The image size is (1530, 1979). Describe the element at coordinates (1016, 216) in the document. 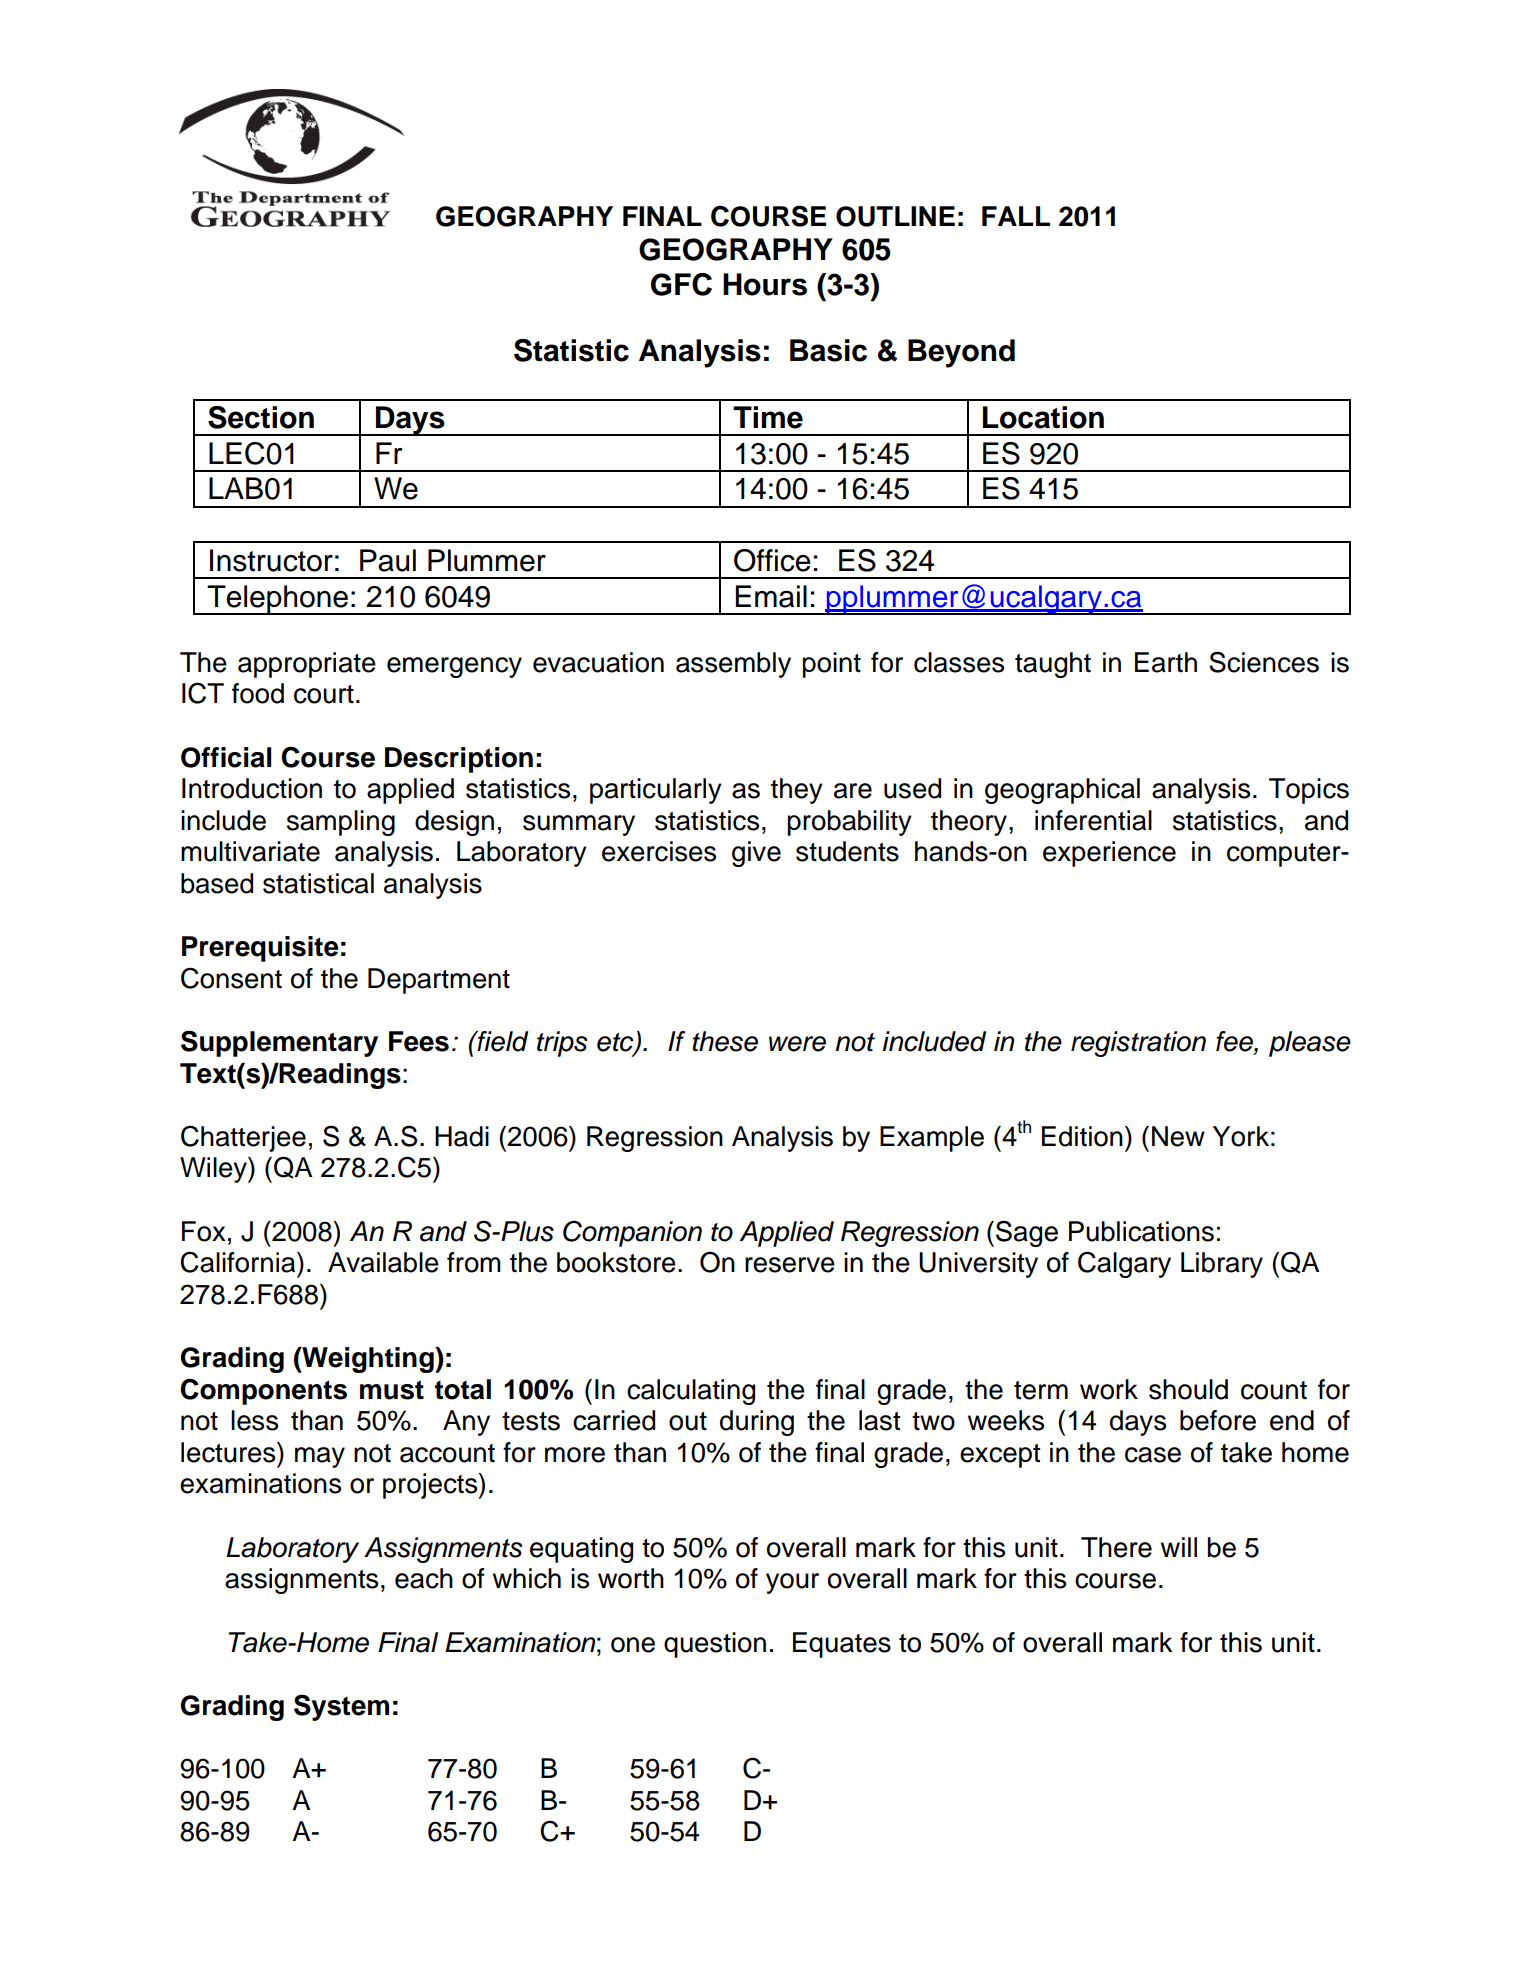

I see `FALL` at that location.
